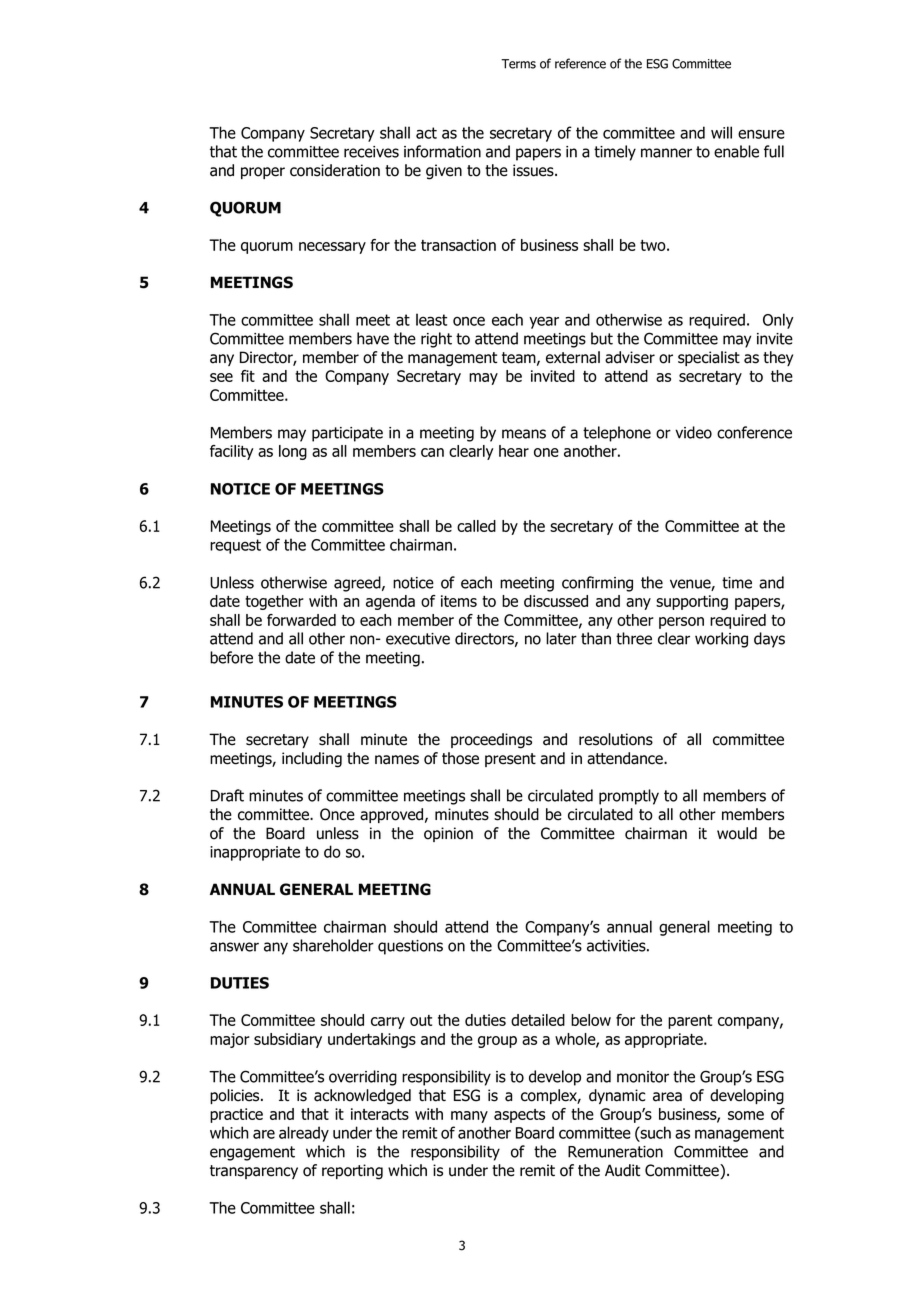 The image size is (924, 1309). I want to click on specialist, so click(709, 358).
